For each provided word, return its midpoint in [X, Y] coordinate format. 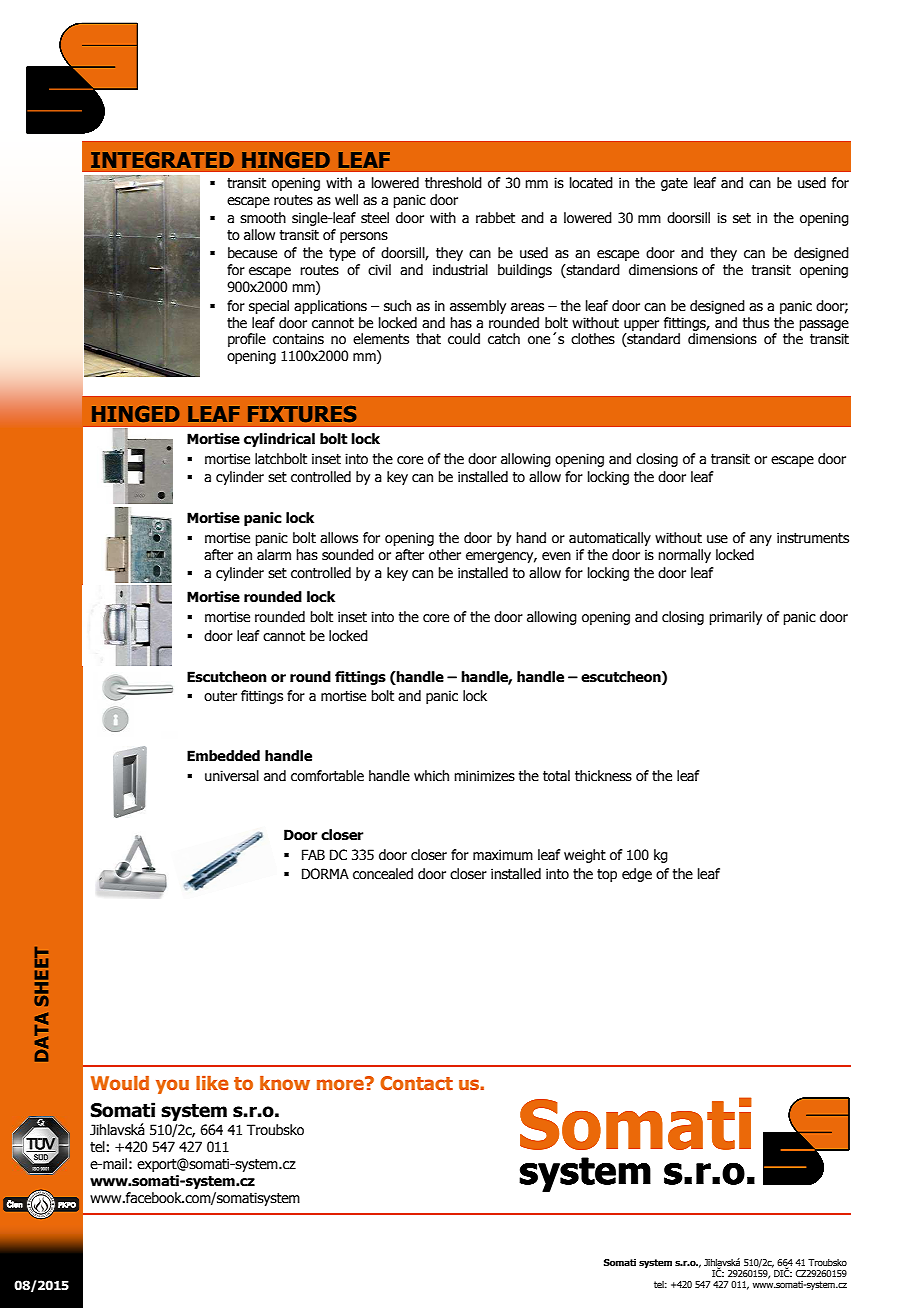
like [212, 1083]
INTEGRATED [162, 160]
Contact [416, 1083]
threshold [453, 183]
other [445, 555]
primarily [735, 618]
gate [674, 184]
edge [637, 875]
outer [220, 696]
